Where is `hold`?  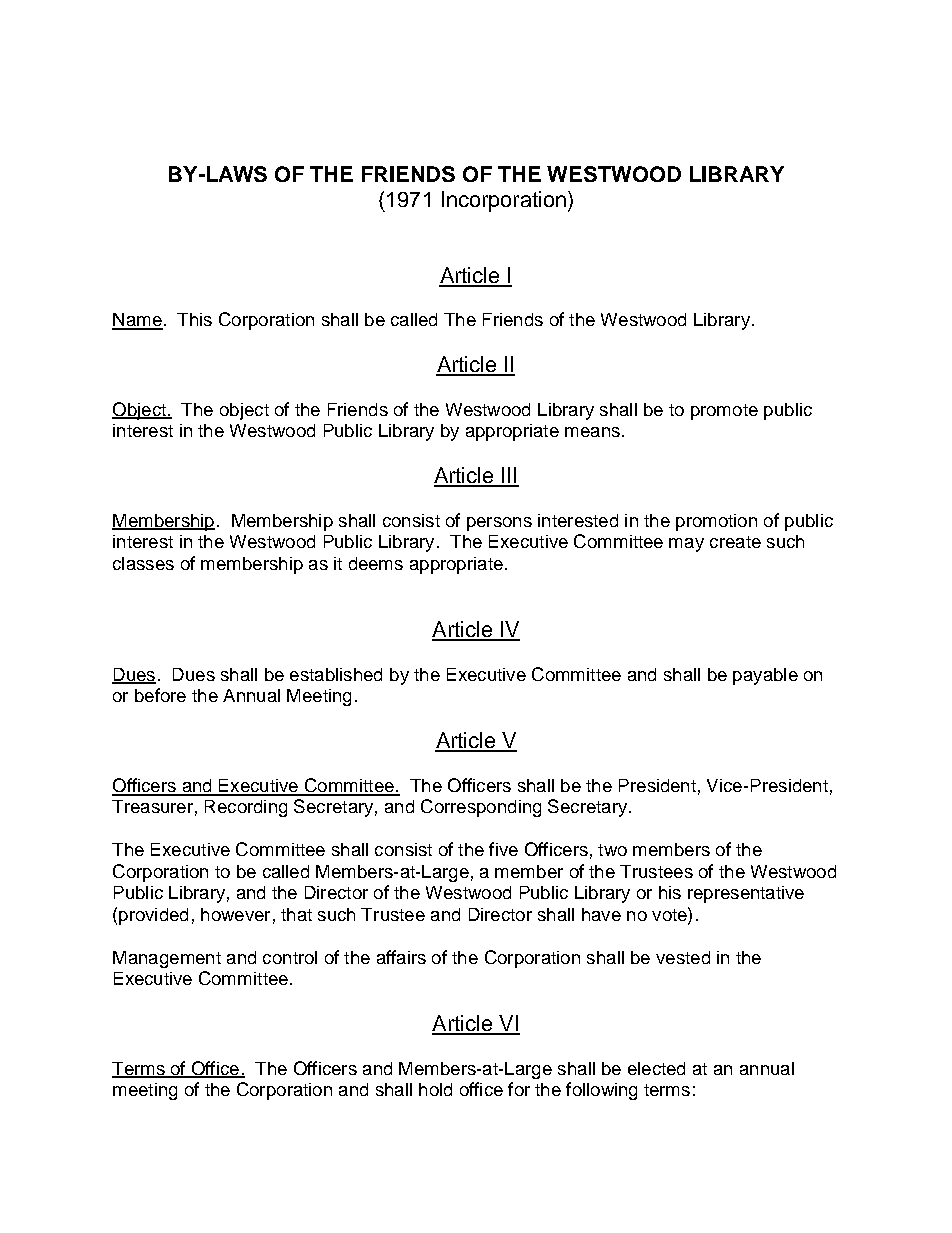
hold is located at coordinates (435, 1089).
